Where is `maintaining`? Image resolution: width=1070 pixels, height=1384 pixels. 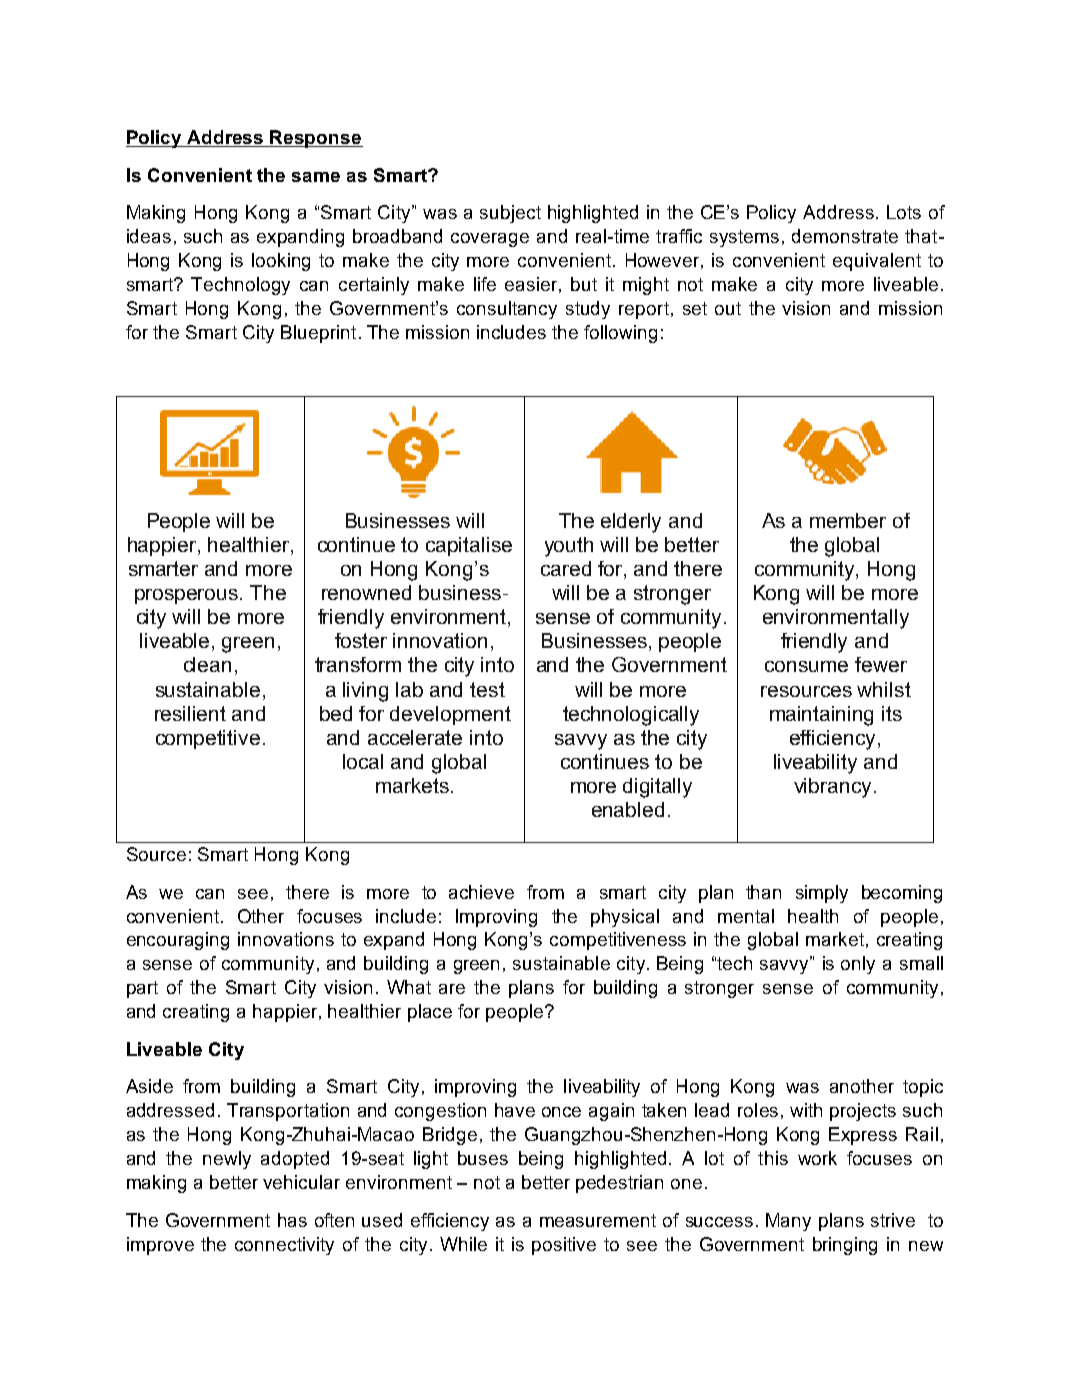 maintaining is located at coordinates (821, 716).
